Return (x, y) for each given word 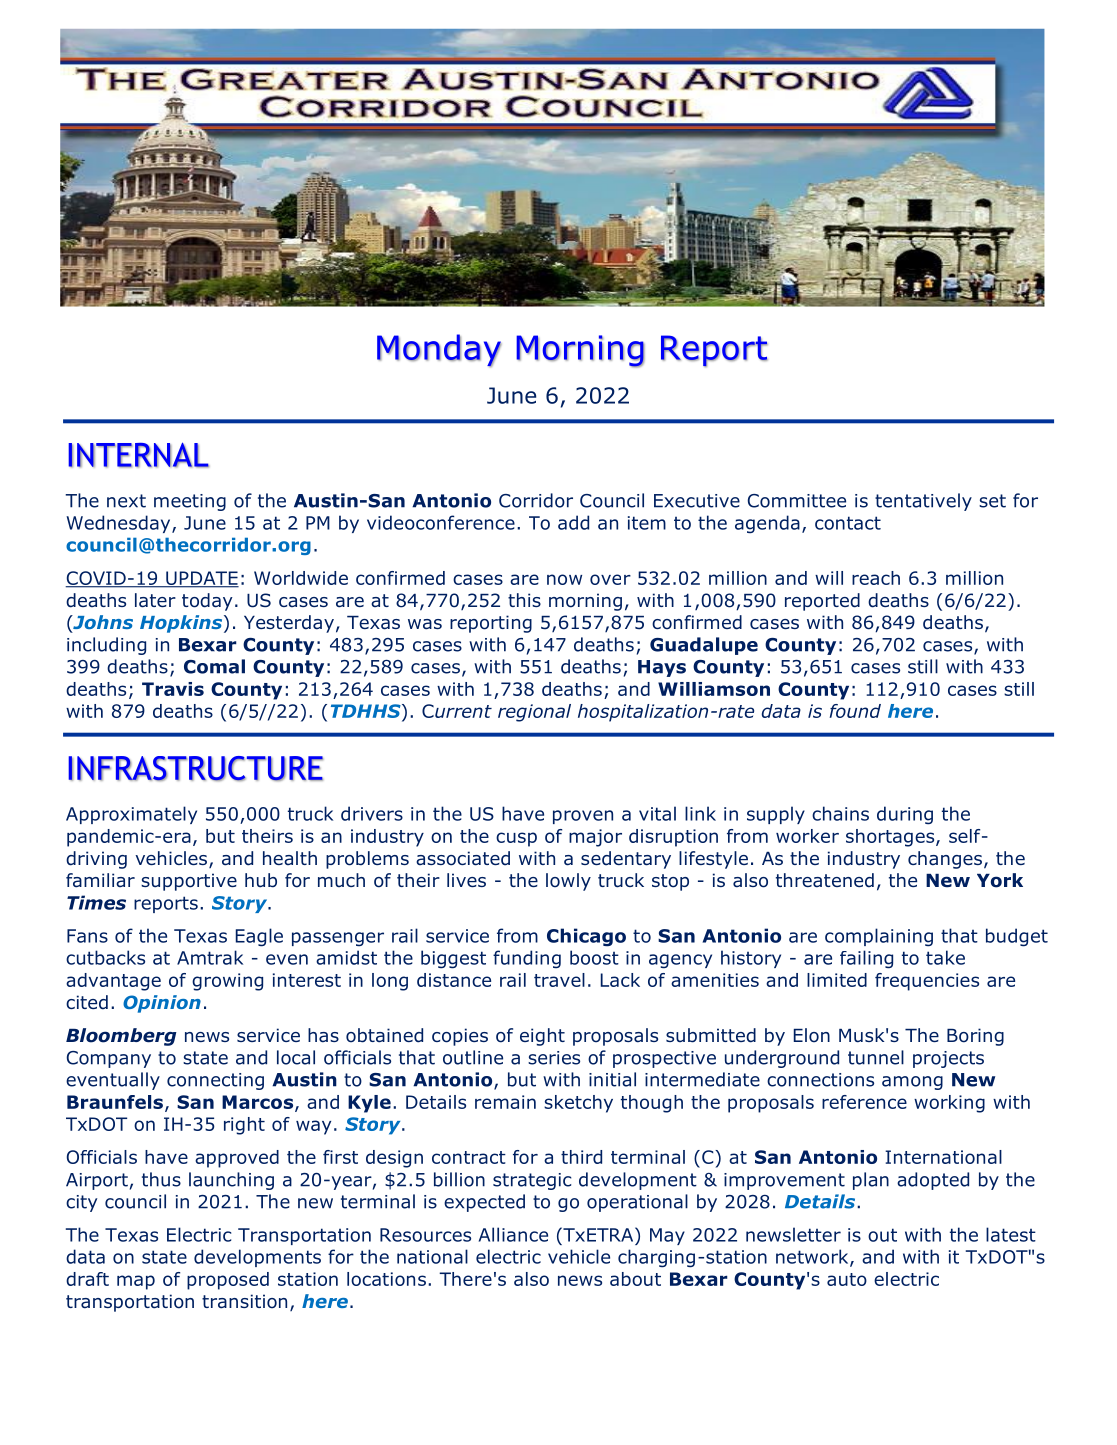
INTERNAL (138, 455)
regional (534, 713)
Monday (439, 350)
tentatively (923, 502)
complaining (879, 937)
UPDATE (201, 579)
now (564, 579)
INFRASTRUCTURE (195, 768)
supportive (189, 882)
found (855, 711)
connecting (215, 1081)
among (912, 1083)
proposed (228, 1281)
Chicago (586, 937)
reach (876, 578)
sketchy (578, 1104)
